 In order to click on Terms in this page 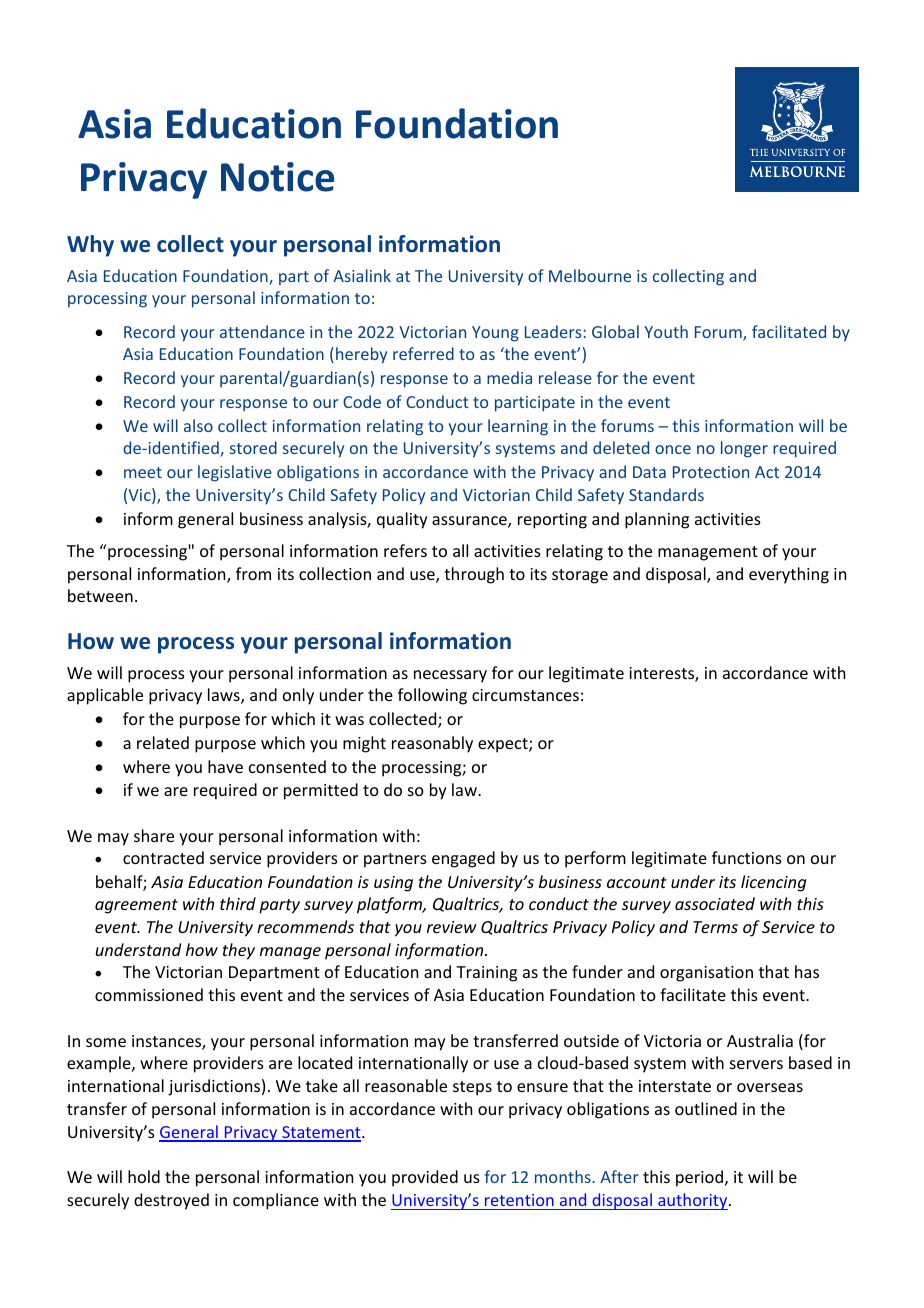, I will do `click(715, 927)`.
